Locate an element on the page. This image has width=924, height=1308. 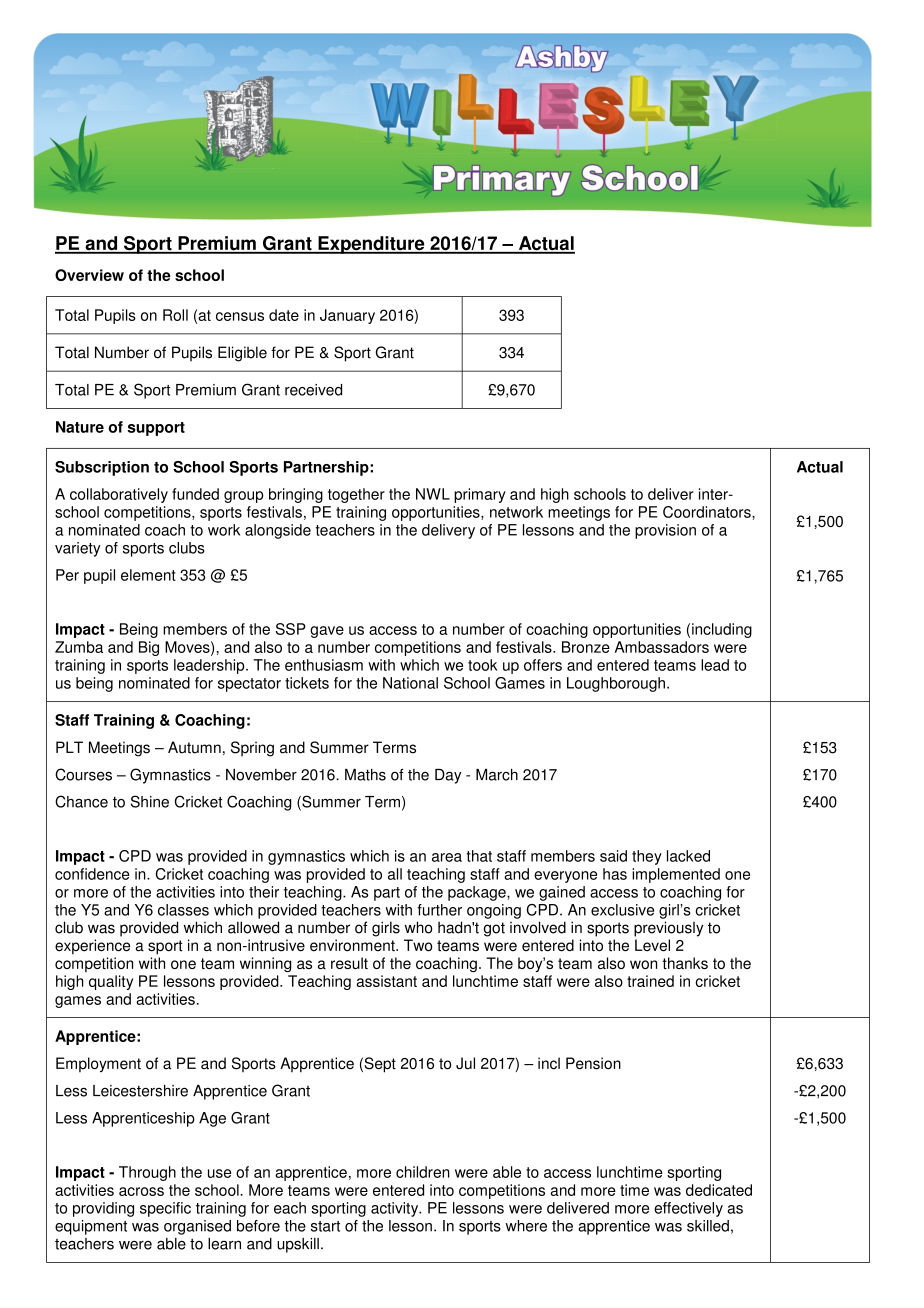
together is located at coordinates (356, 495).
